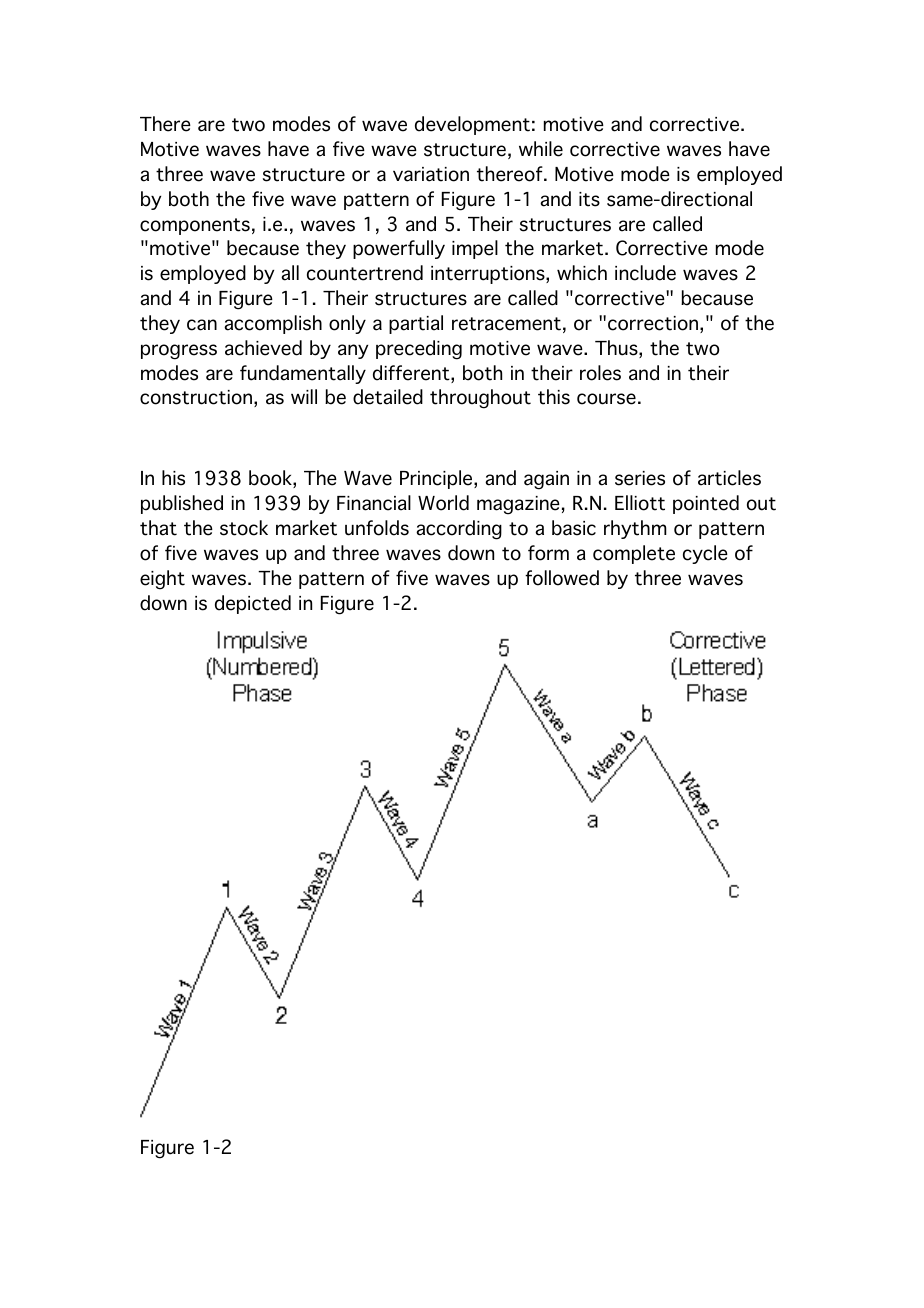  What do you see at coordinates (562, 578) in the screenshot?
I see `followed` at bounding box center [562, 578].
